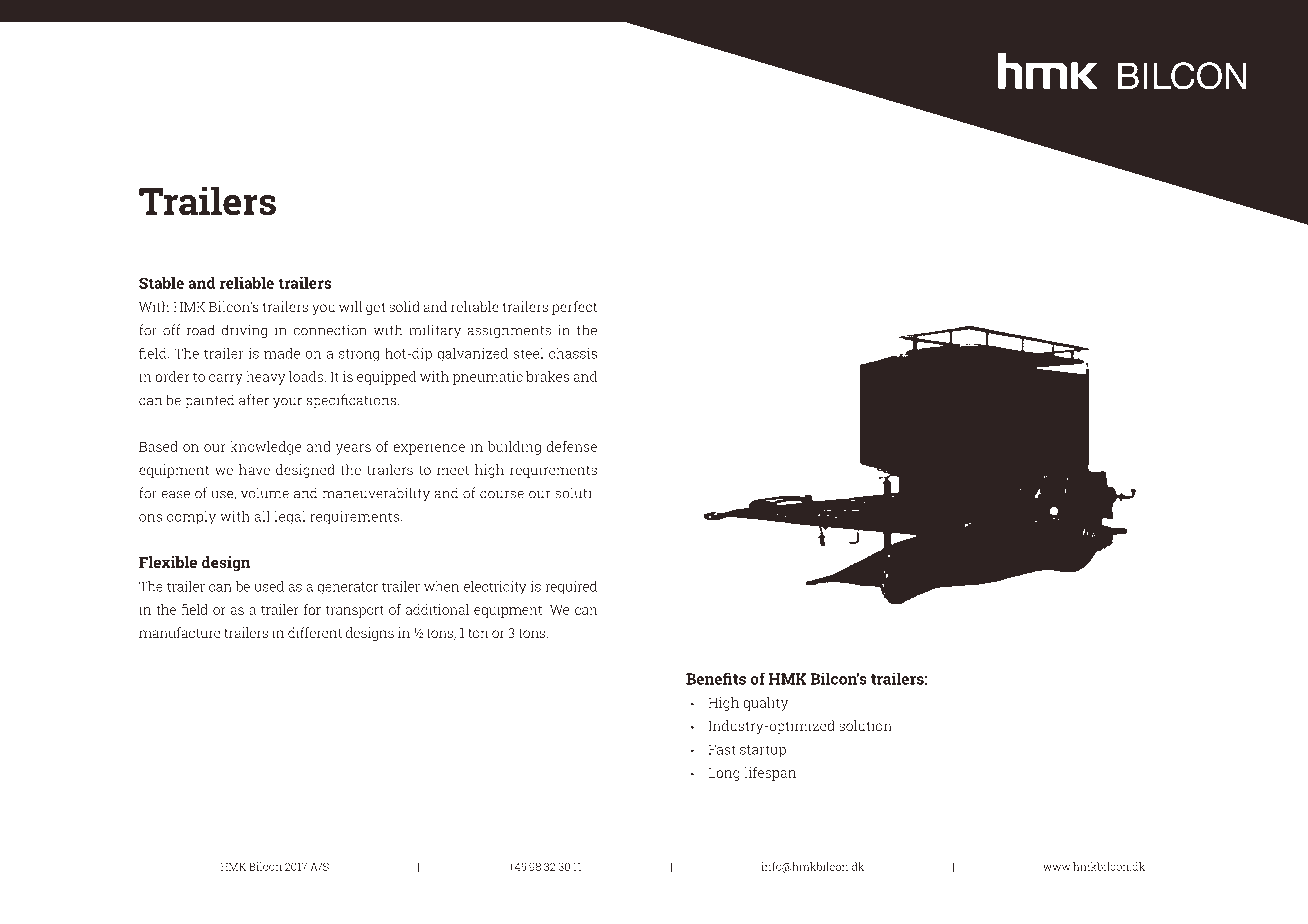  Describe the element at coordinates (571, 588) in the screenshot. I see `required` at that location.
